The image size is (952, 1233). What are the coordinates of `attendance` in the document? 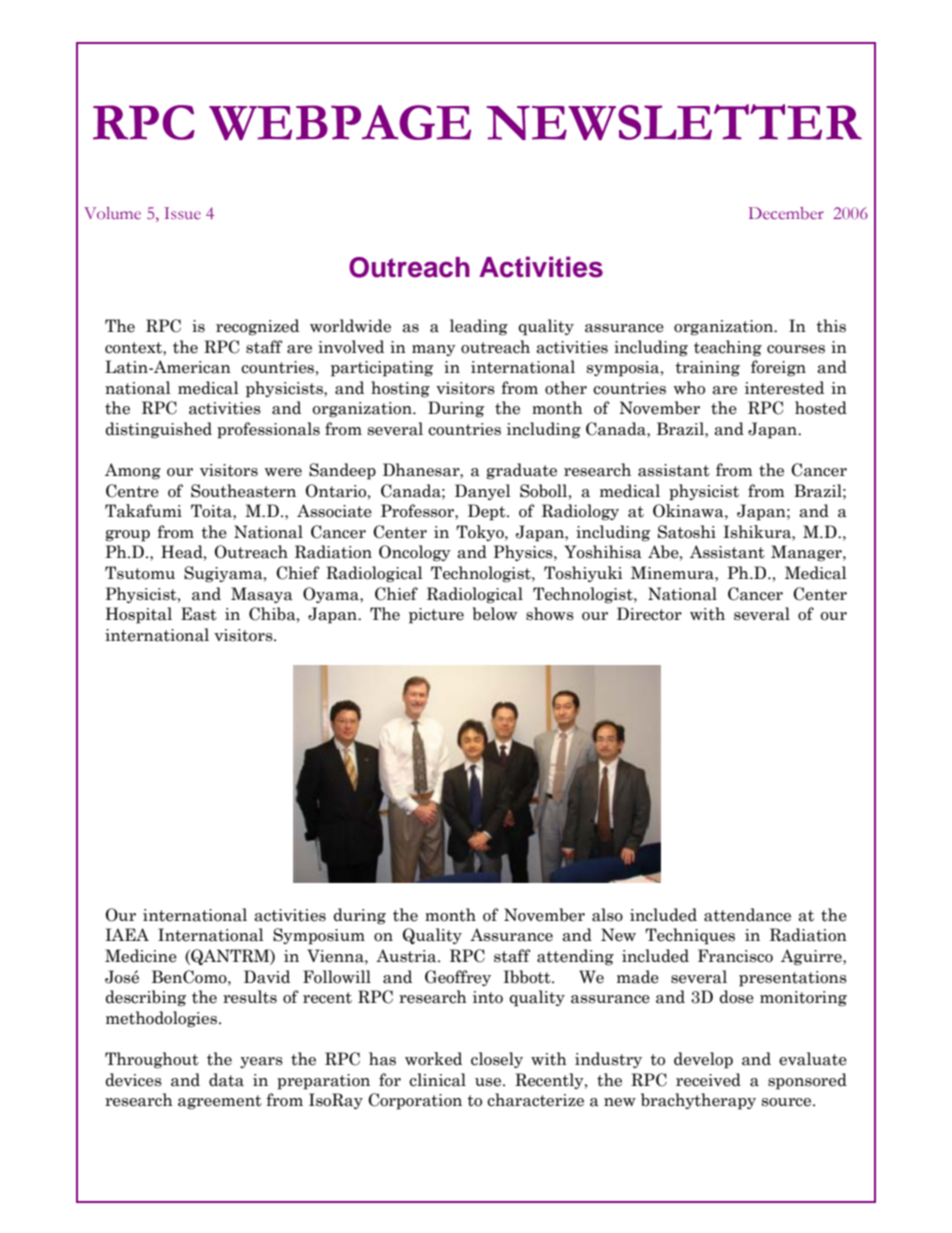 It's located at (747, 915).
